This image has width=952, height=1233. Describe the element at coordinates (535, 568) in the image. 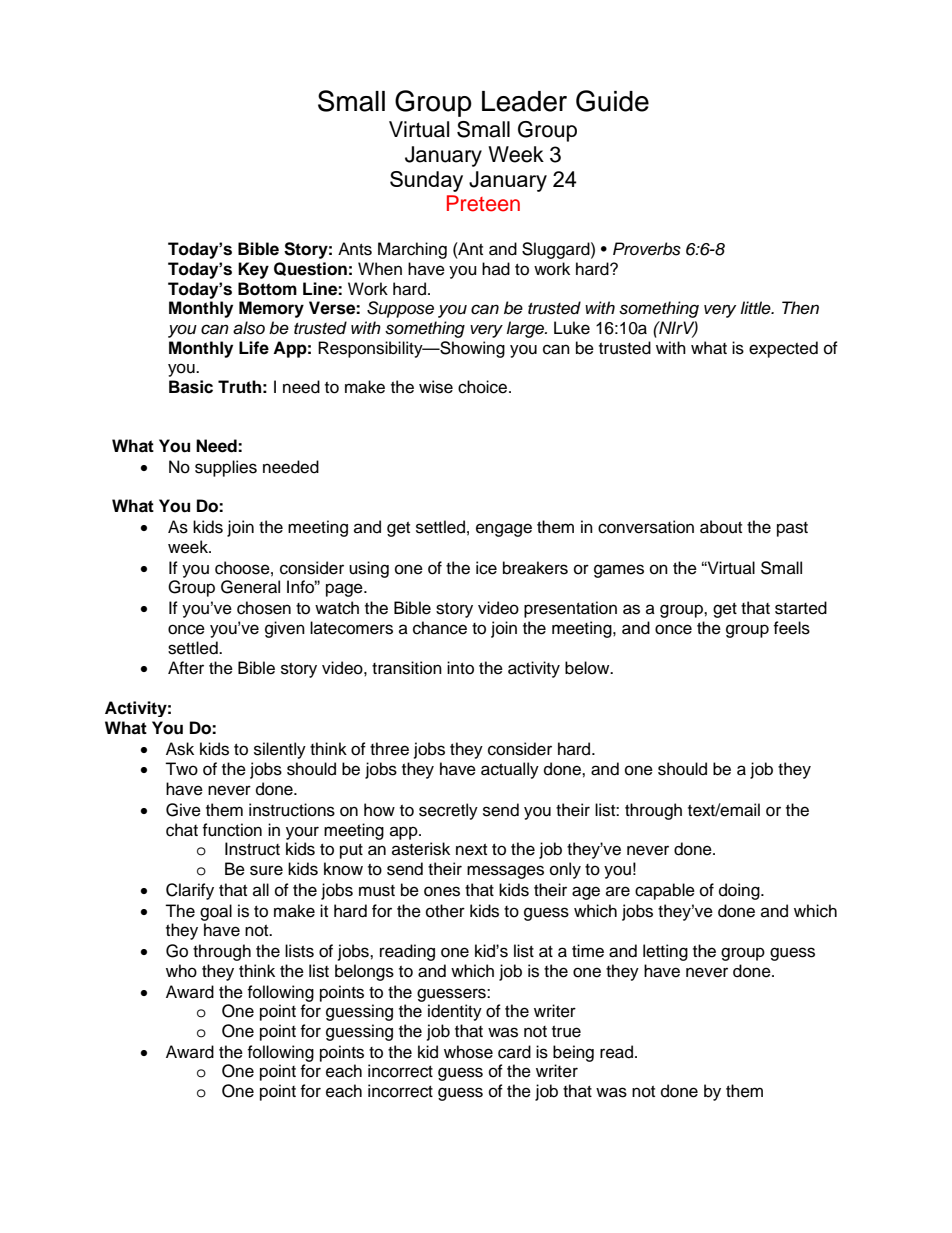

I see `breakers` at that location.
